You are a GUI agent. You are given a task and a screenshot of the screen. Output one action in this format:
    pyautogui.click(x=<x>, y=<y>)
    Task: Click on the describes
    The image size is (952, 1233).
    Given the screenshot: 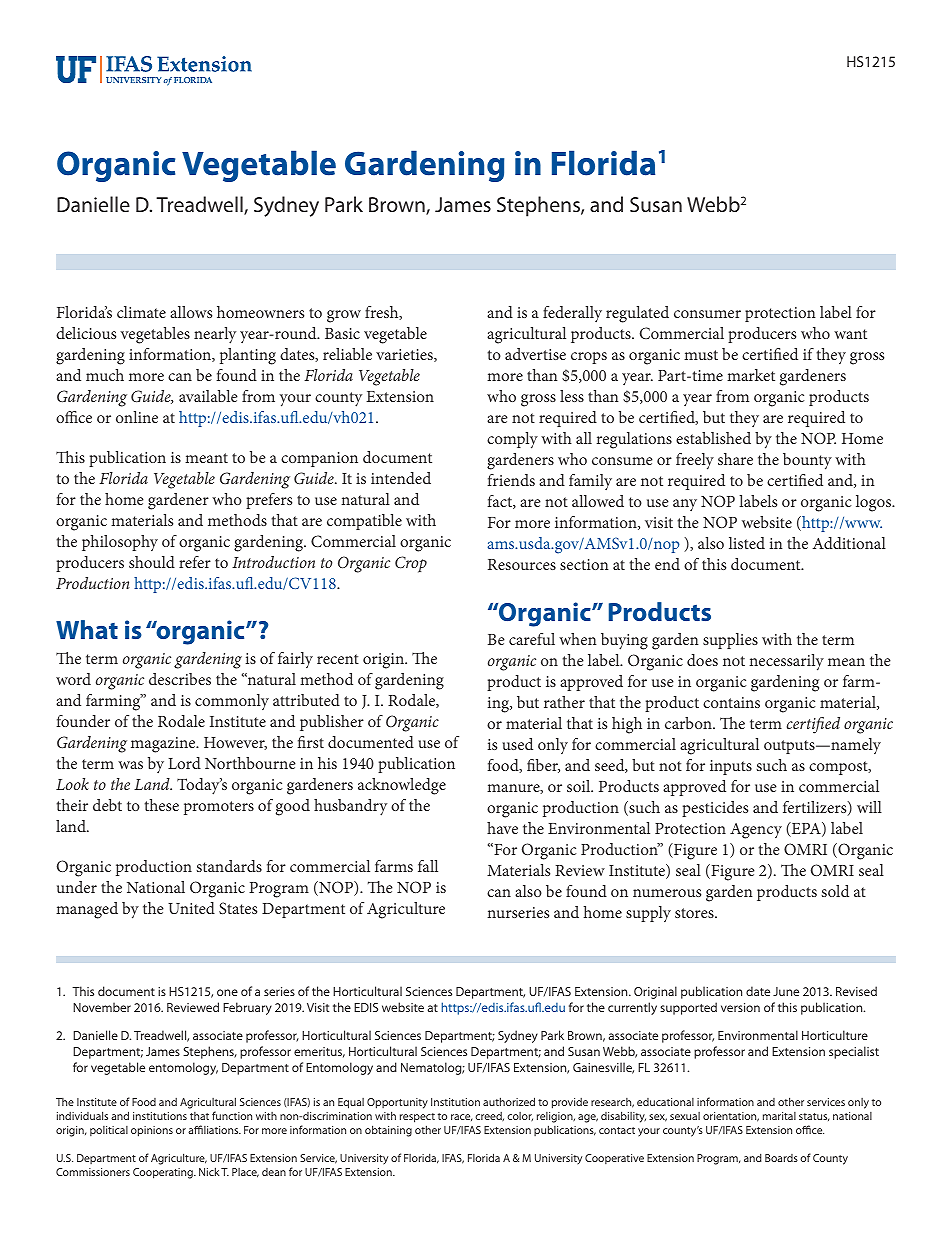 What is the action you would take?
    pyautogui.click(x=180, y=679)
